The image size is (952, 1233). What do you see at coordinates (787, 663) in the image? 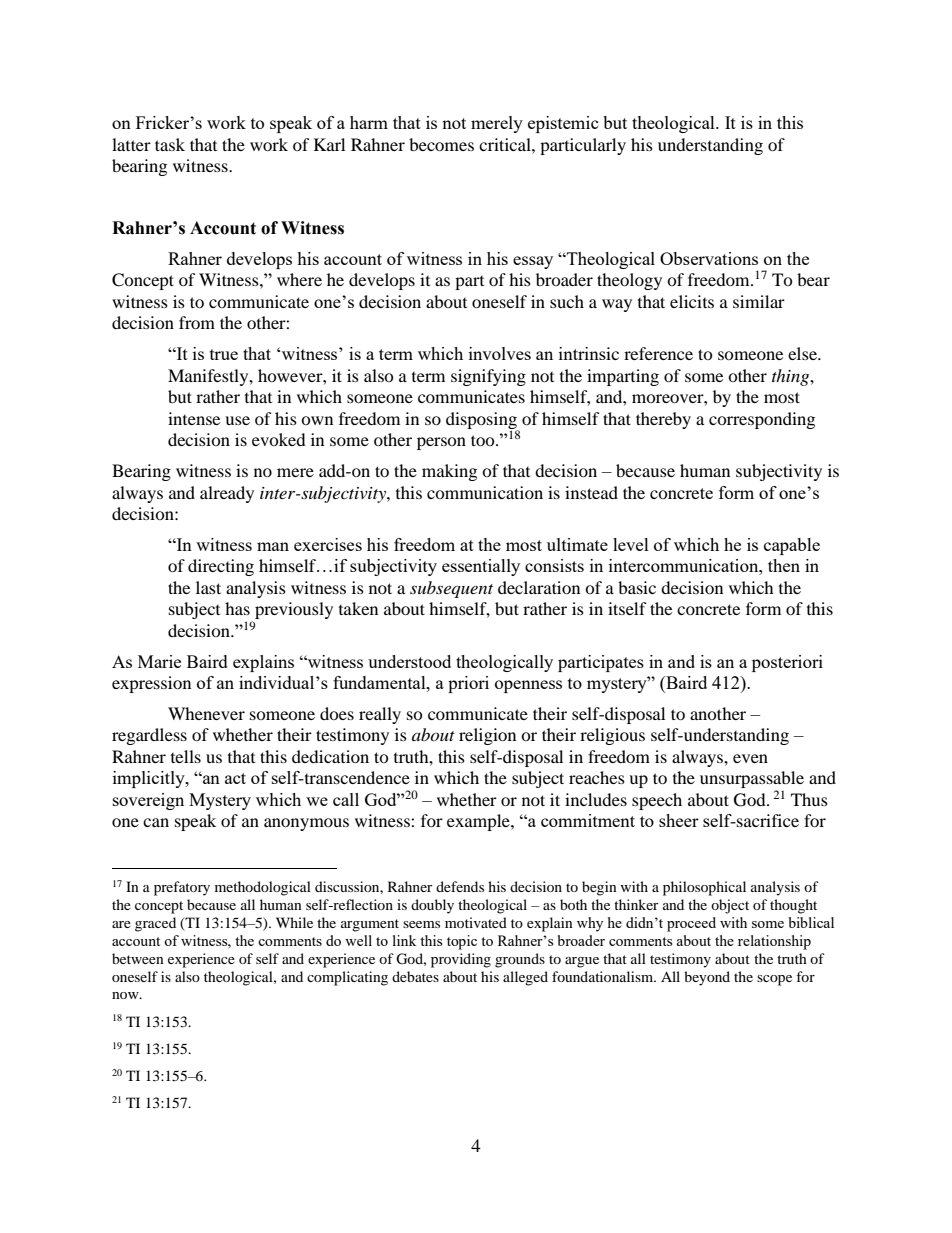
I see `posteriori` at bounding box center [787, 663].
